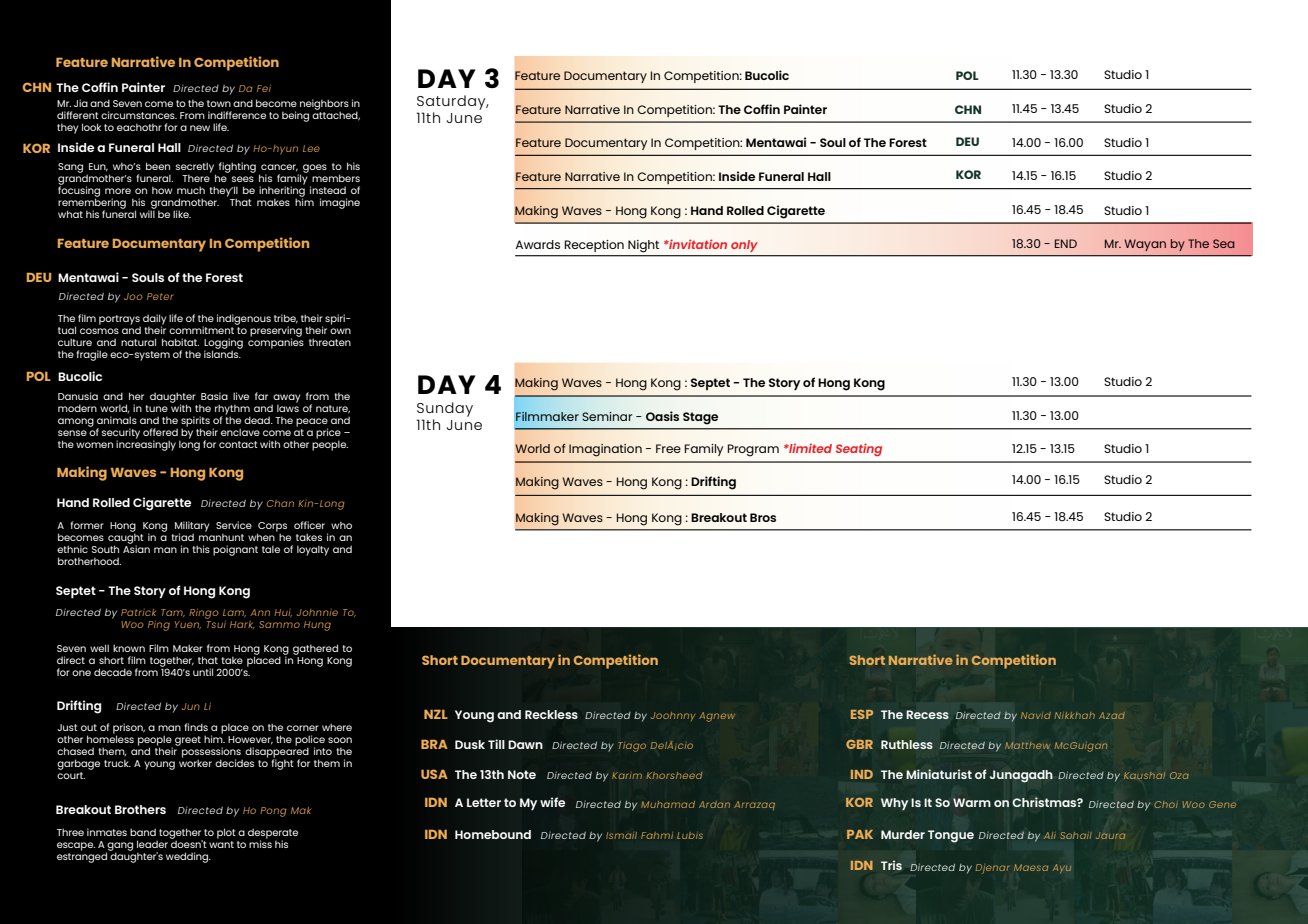  Describe the element at coordinates (668, 448) in the page. I see `Free` at that location.
